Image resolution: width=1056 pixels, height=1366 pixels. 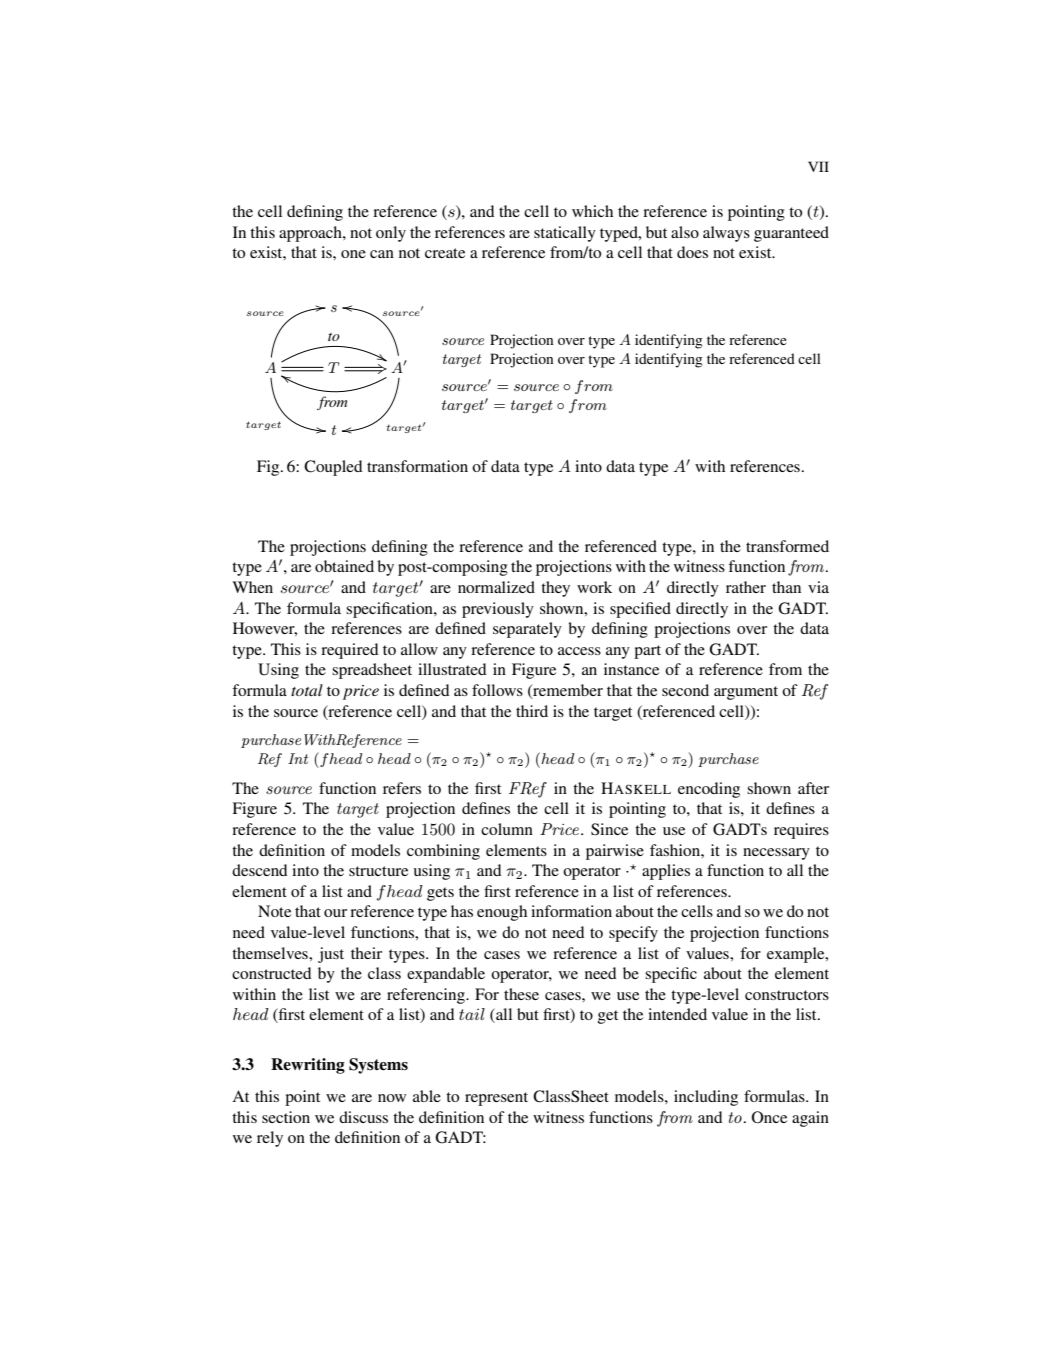 What do you see at coordinates (797, 955) in the document?
I see `example` at bounding box center [797, 955].
